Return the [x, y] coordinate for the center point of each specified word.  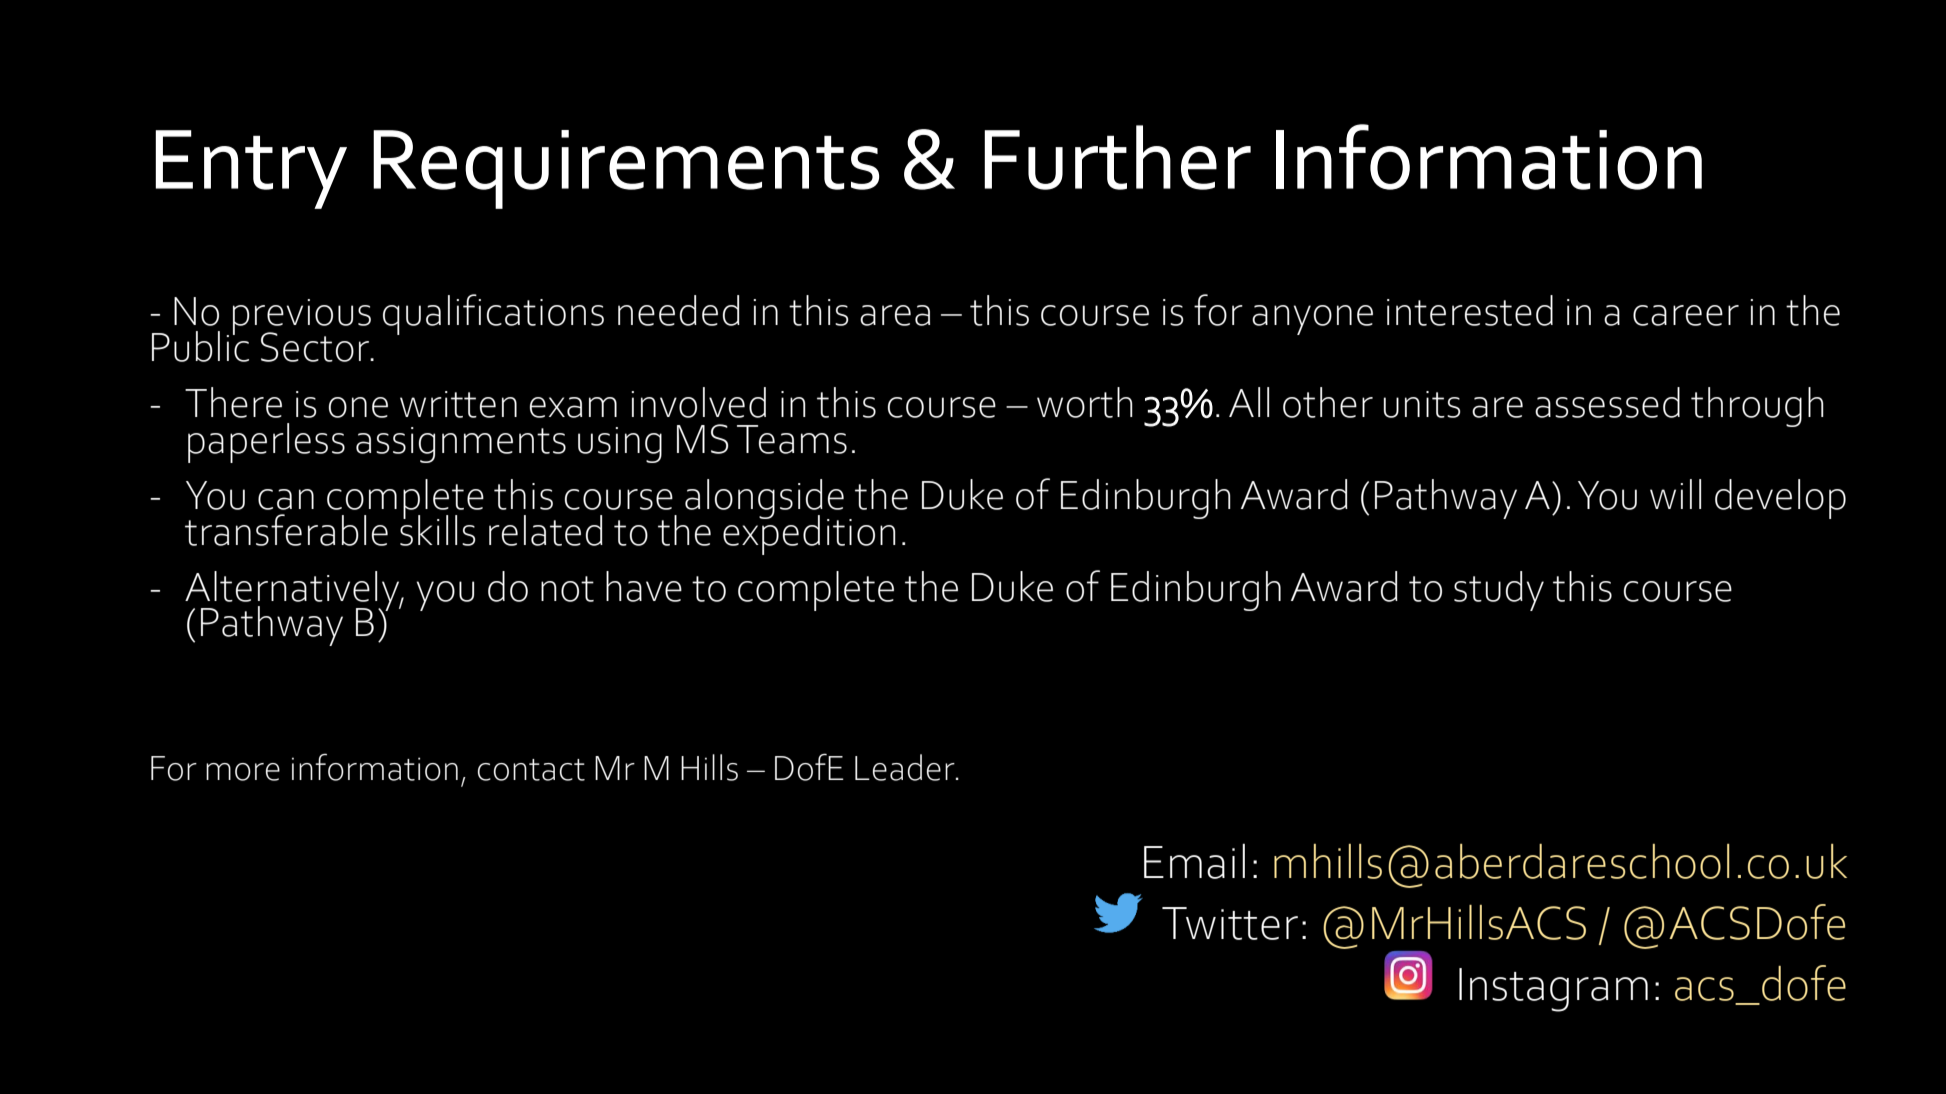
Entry [251, 169]
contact [531, 770]
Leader [906, 767]
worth [1085, 402]
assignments [461, 445]
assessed [1607, 402]
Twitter [1230, 923]
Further [1117, 157]
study [1499, 591]
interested [1470, 310]
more [243, 772]
